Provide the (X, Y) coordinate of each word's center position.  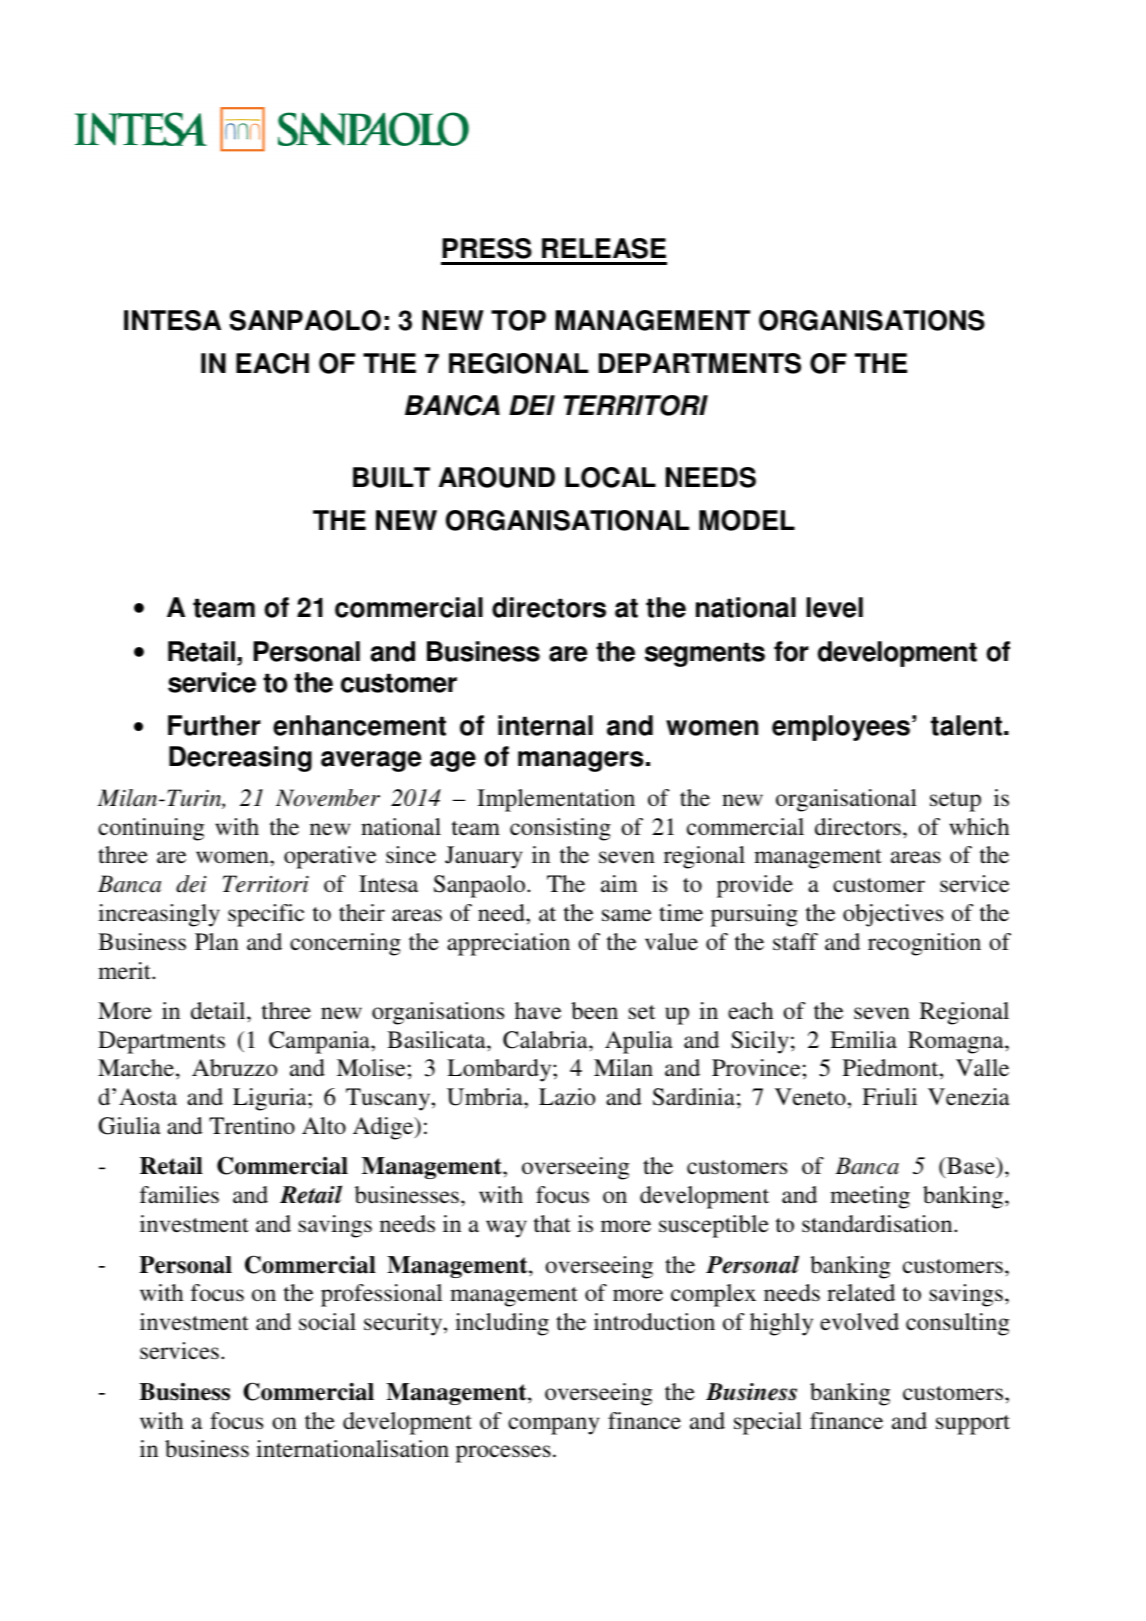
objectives (893, 915)
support (973, 1425)
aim (619, 884)
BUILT (391, 477)
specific (266, 915)
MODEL (747, 520)
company (553, 1426)
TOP (518, 320)
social (327, 1322)
